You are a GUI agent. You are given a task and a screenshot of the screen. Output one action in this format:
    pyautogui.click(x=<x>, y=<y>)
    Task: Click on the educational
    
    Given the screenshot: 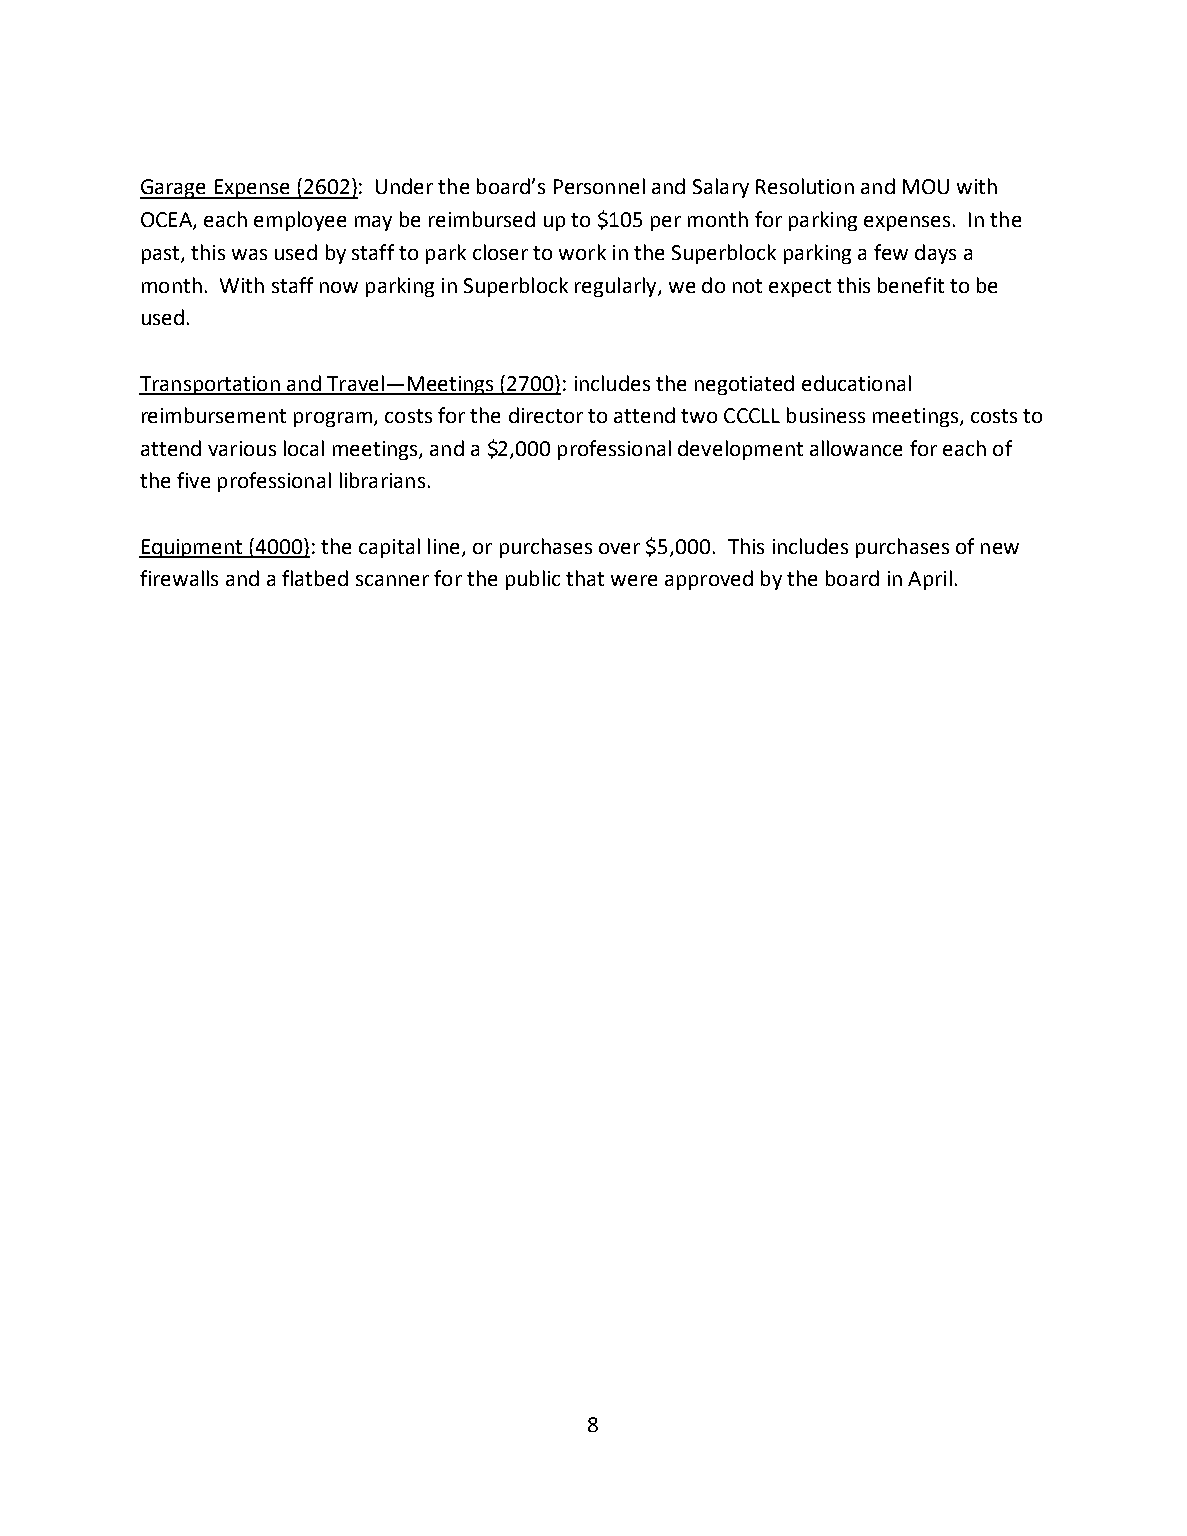 What is the action you would take?
    pyautogui.click(x=856, y=383)
